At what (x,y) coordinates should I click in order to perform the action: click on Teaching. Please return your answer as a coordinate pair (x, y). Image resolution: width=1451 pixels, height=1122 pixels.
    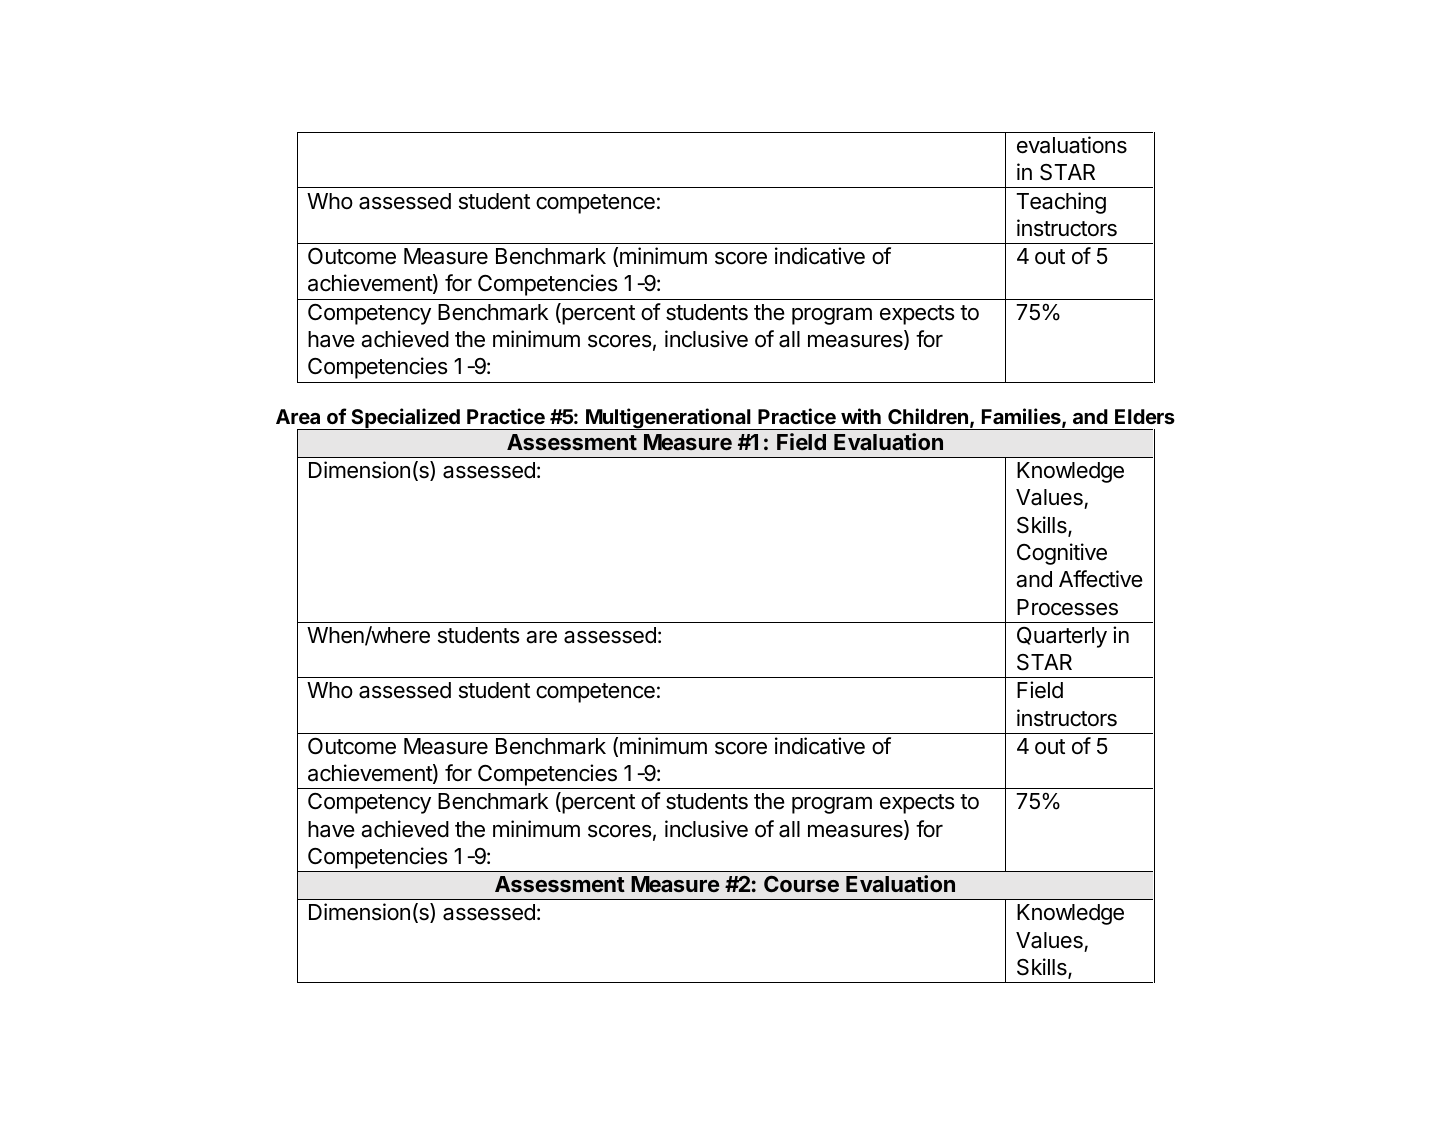
    Looking at the image, I should click on (1061, 203).
